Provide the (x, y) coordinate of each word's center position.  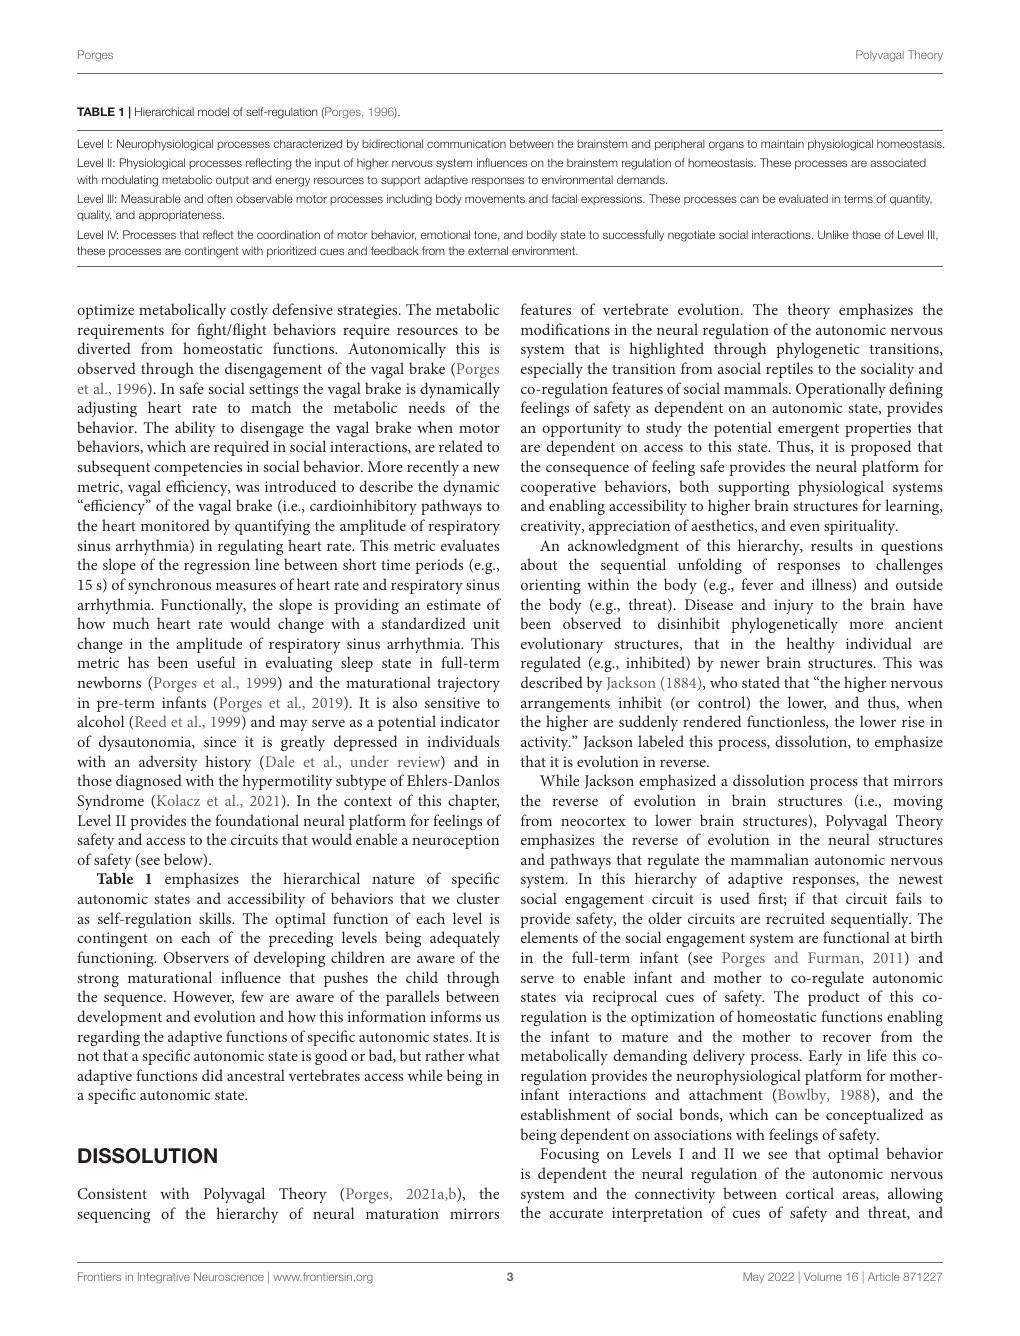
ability (195, 429)
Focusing (569, 1155)
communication (466, 143)
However (203, 997)
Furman (835, 958)
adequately (465, 939)
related (461, 446)
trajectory (468, 684)
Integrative (164, 1278)
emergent (808, 430)
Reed (151, 721)
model (213, 111)
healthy (811, 645)
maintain (782, 143)
